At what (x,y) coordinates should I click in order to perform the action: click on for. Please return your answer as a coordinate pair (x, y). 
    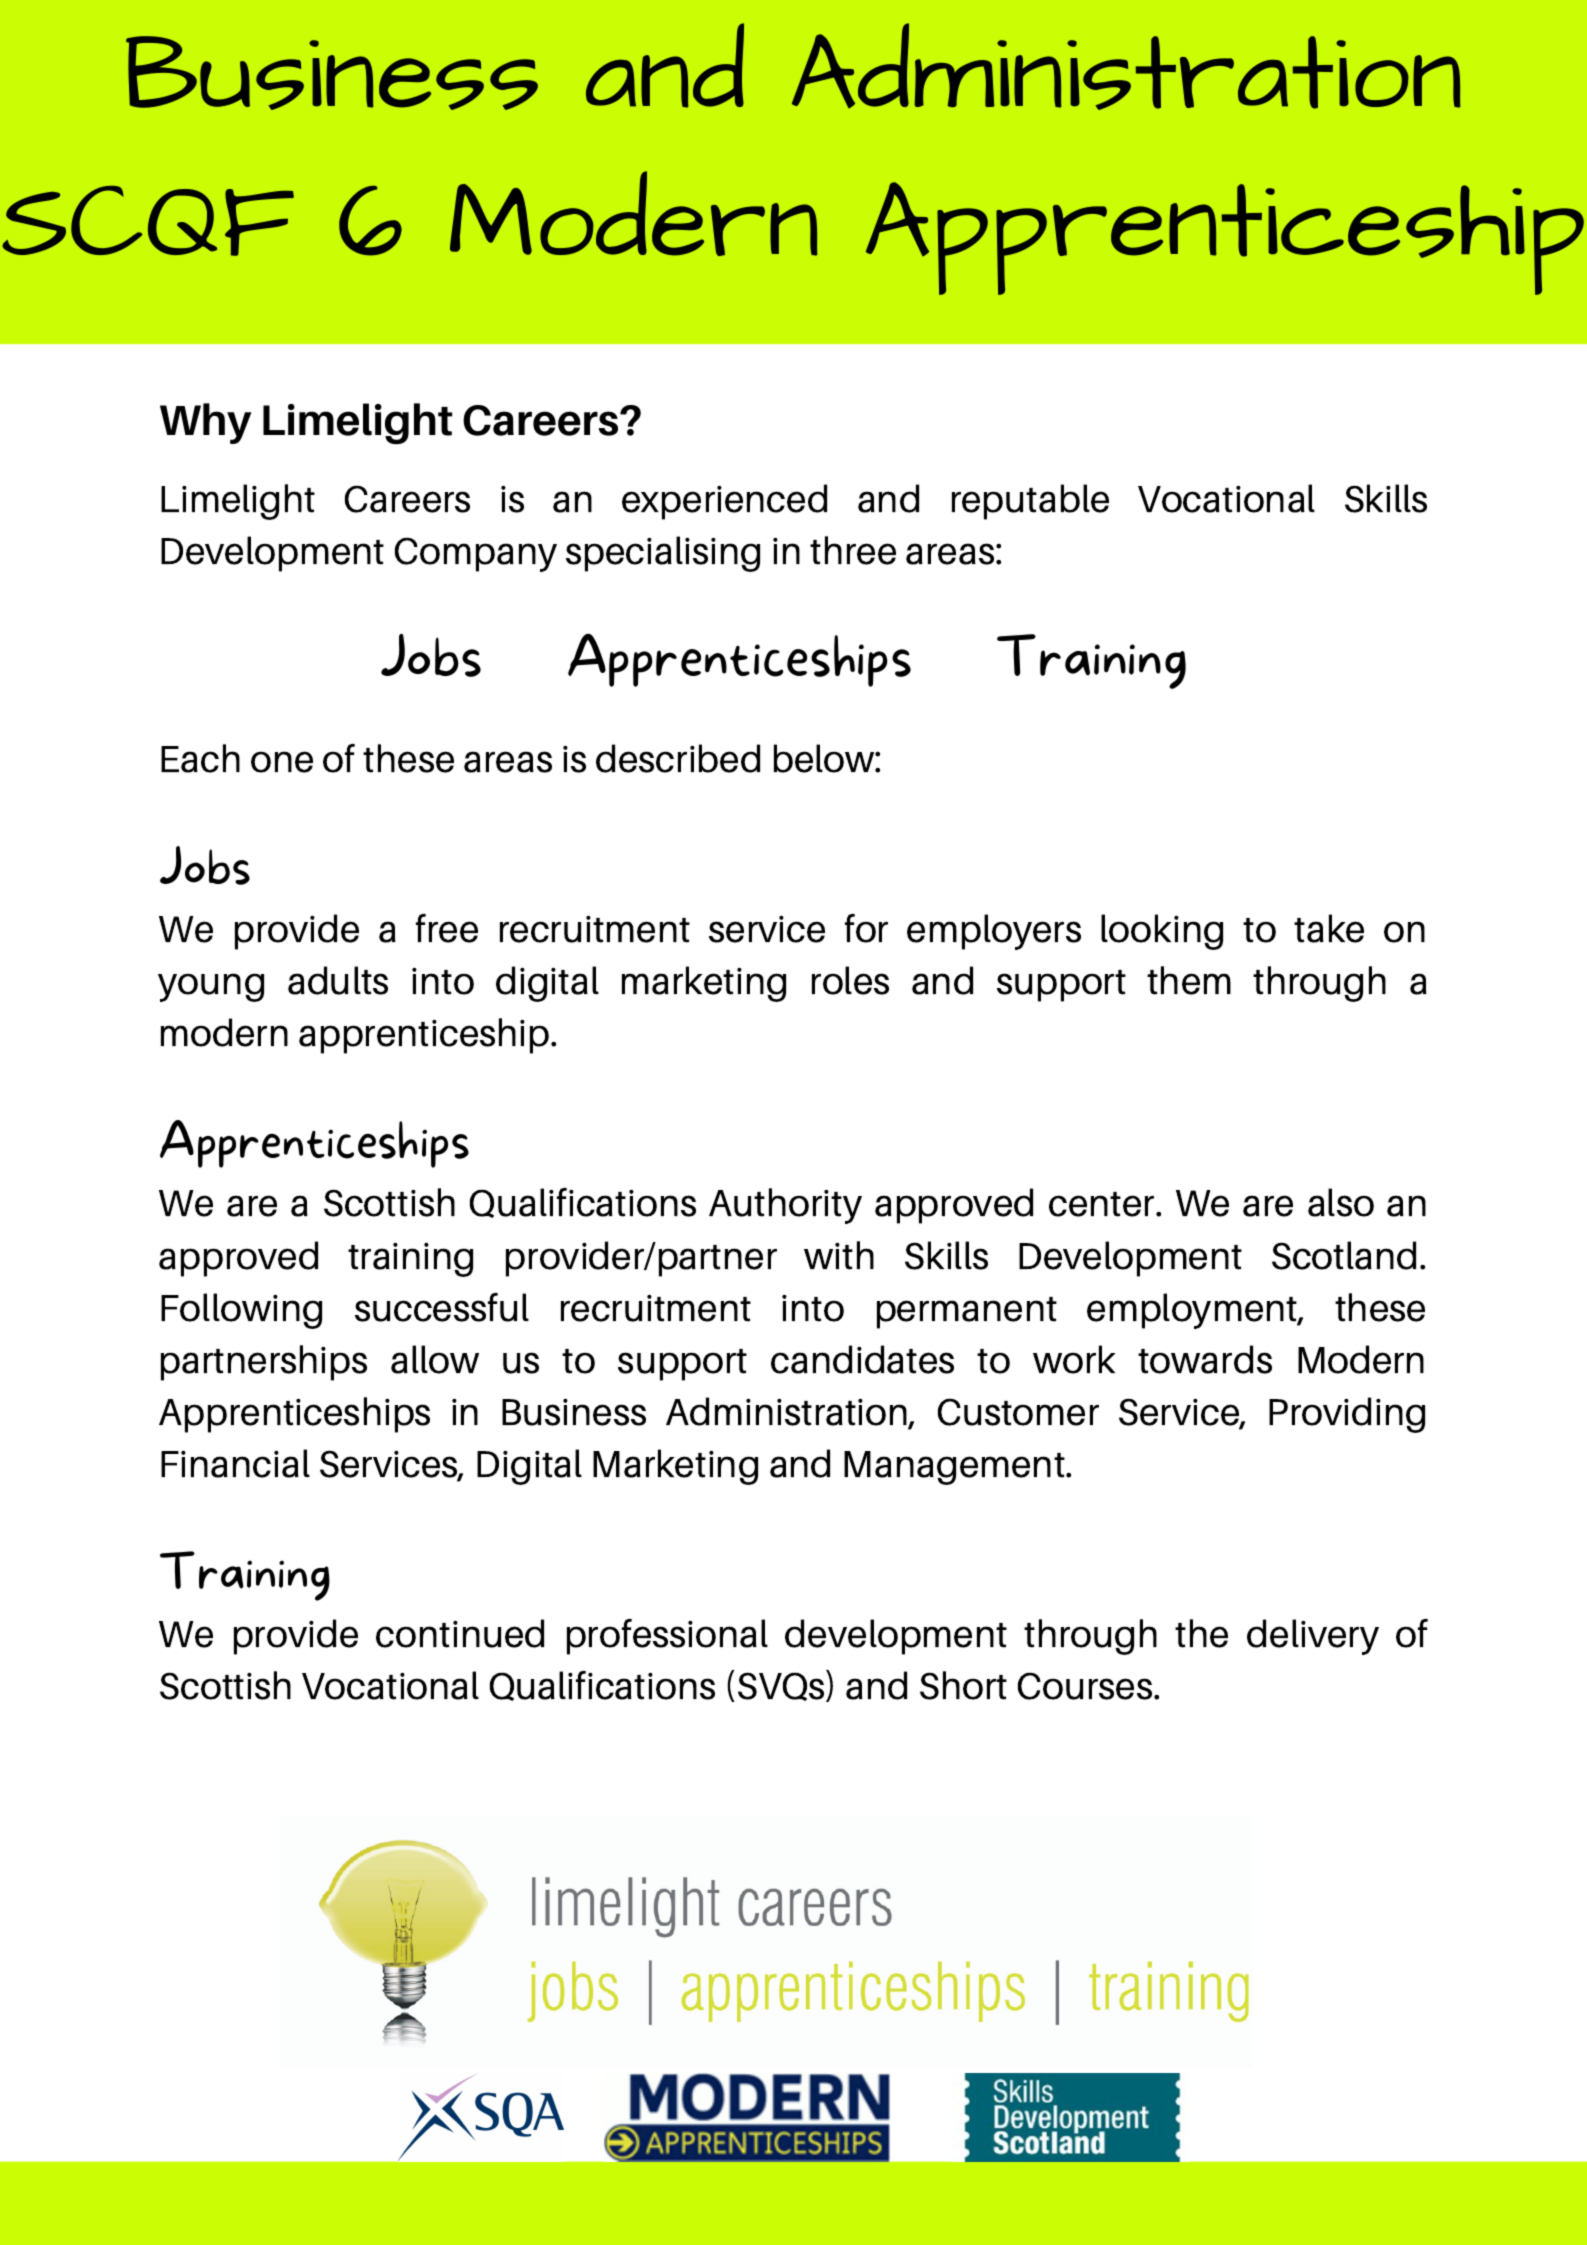
    Looking at the image, I should click on (866, 928).
